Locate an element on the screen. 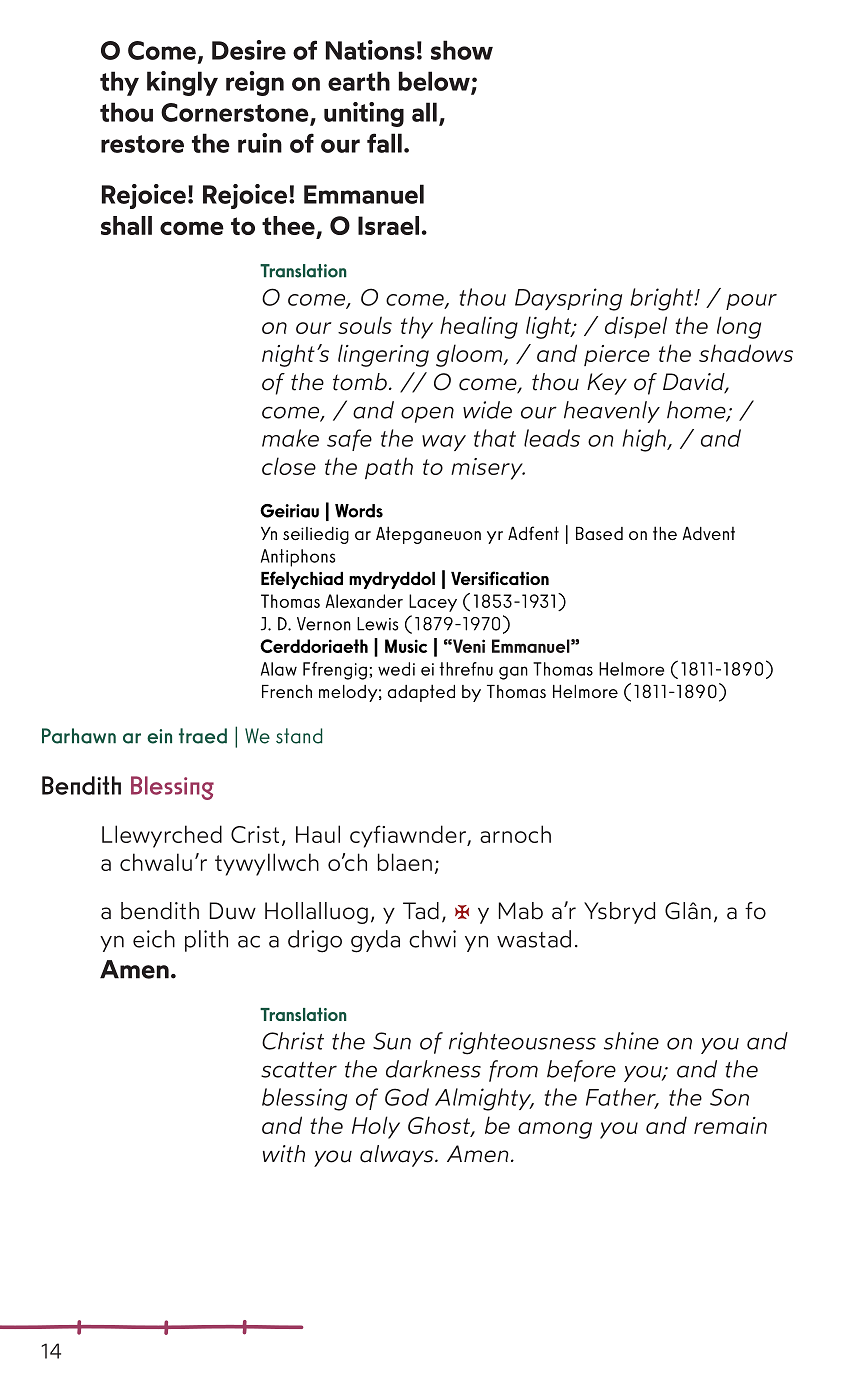  remain is located at coordinates (730, 1125).
